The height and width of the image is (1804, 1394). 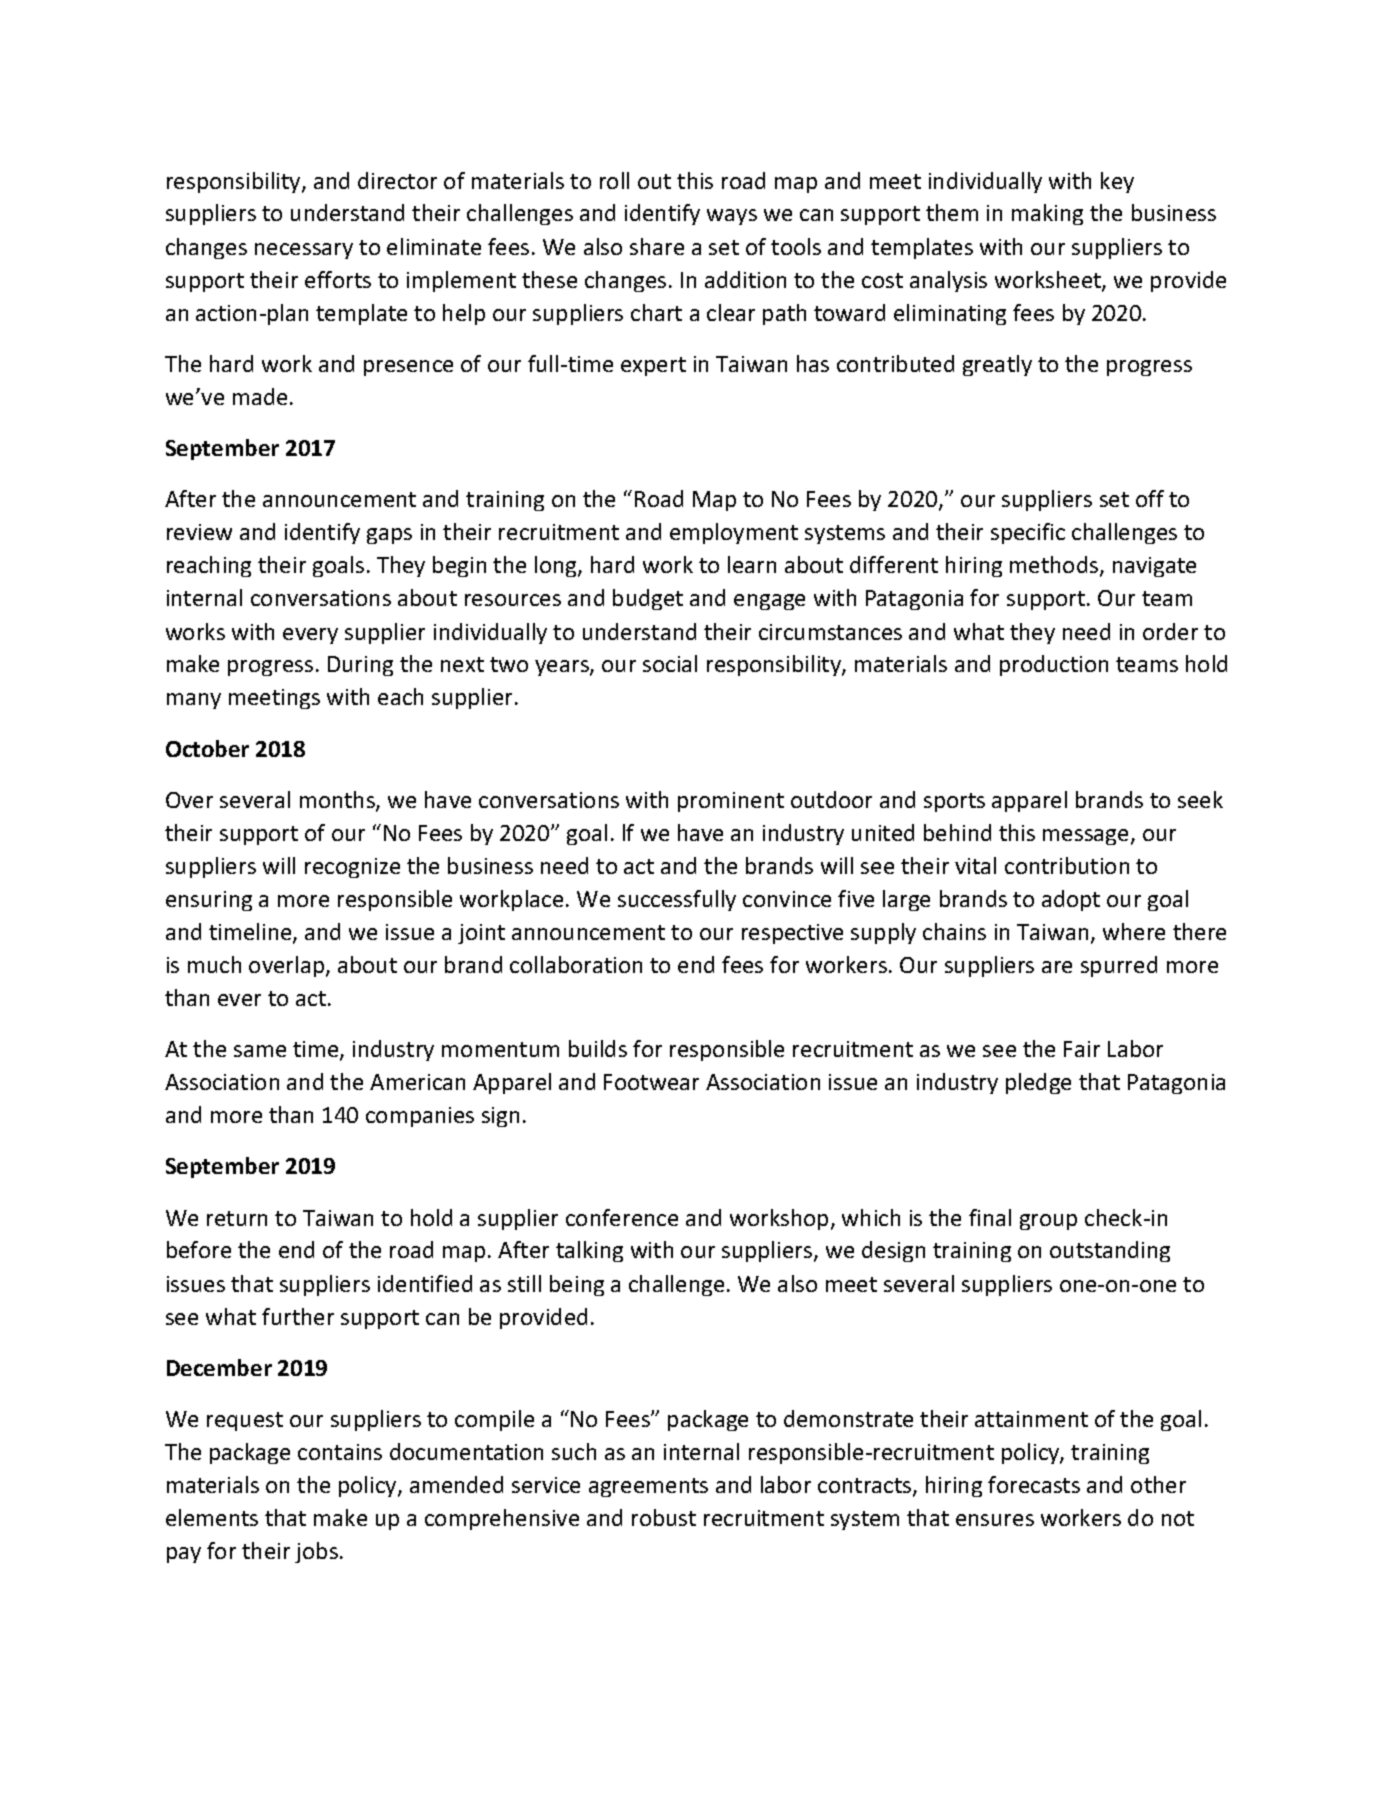 I want to click on necessary, so click(x=304, y=251).
